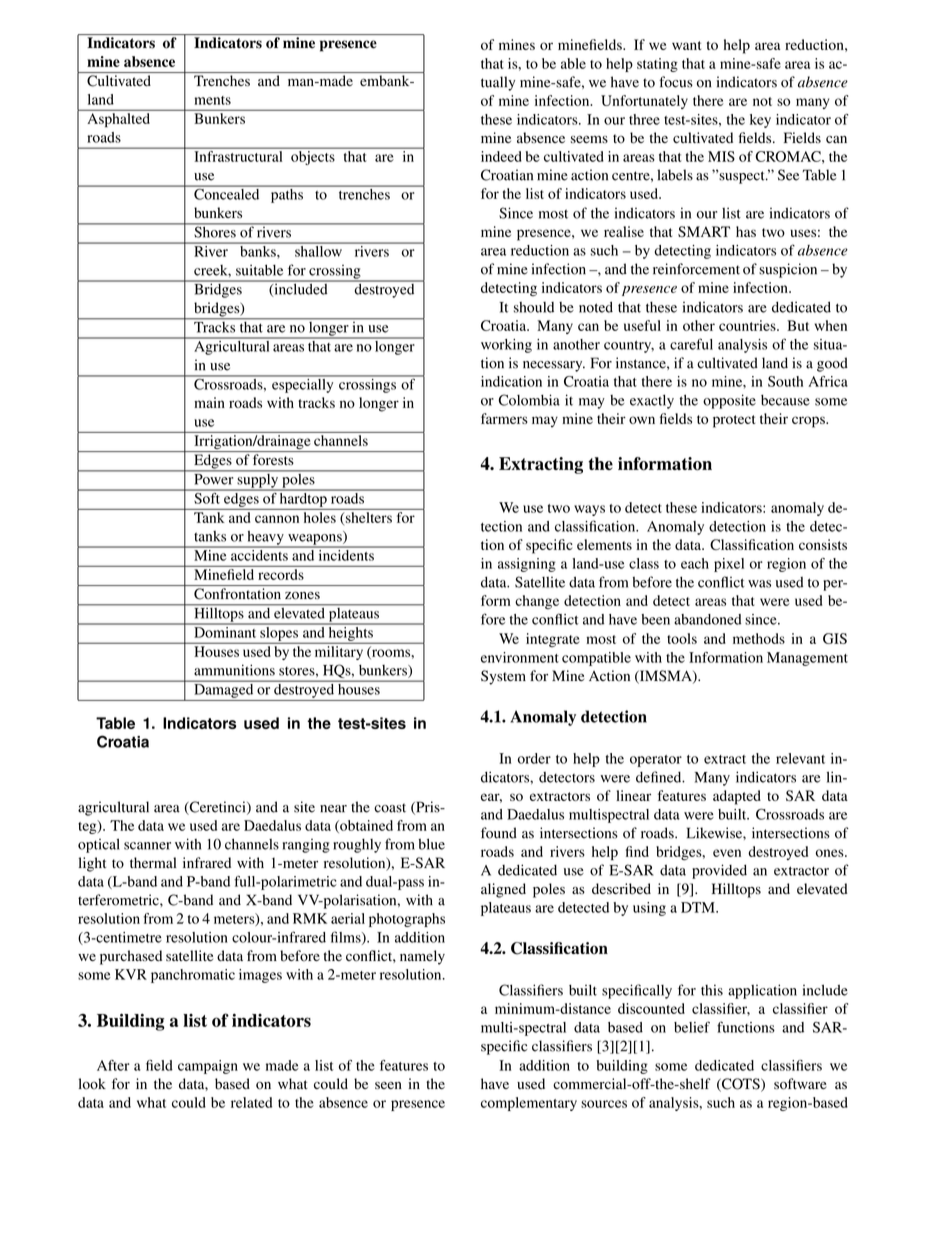  I want to click on protect, so click(734, 421).
